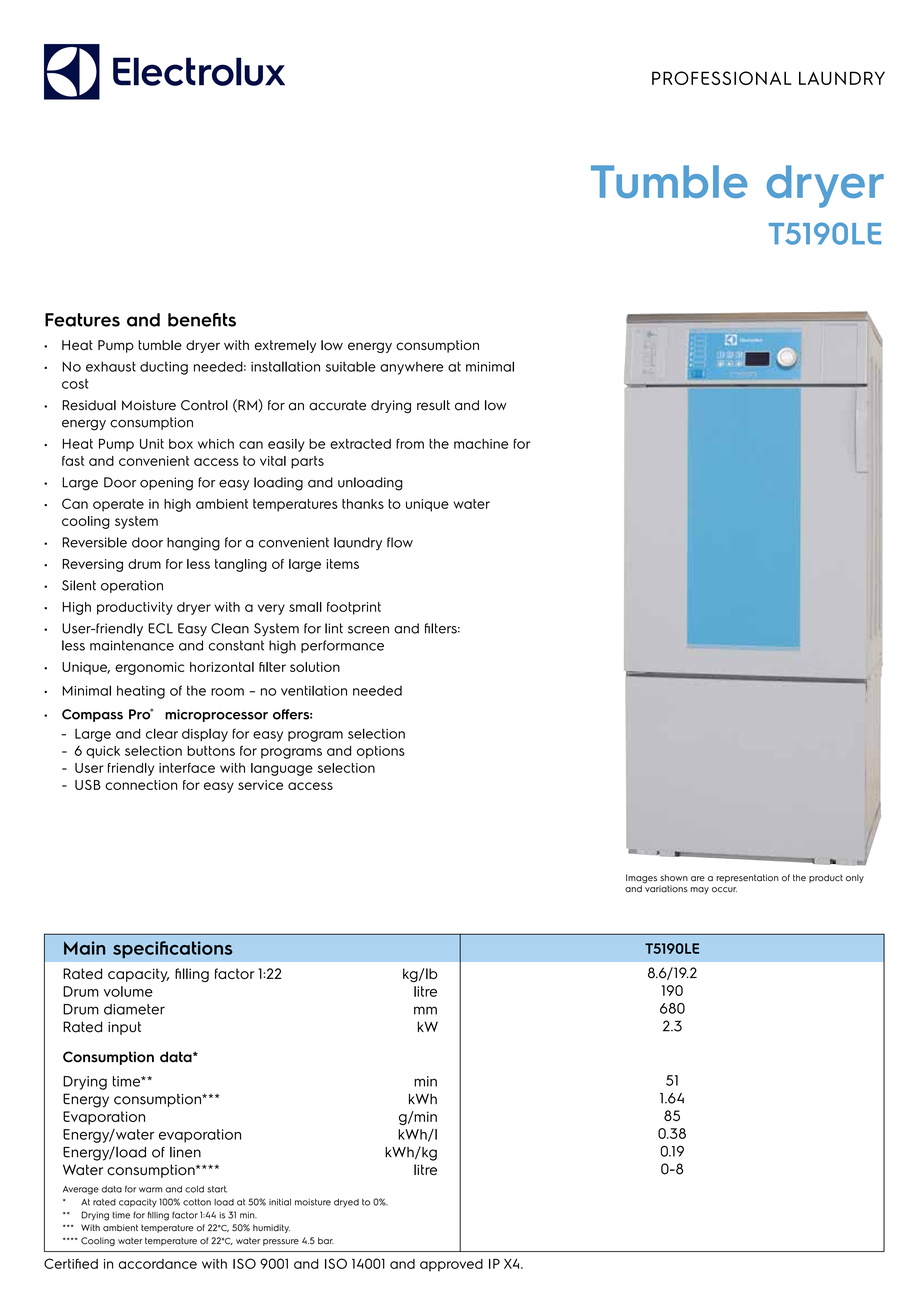 Image resolution: width=924 pixels, height=1308 pixels. Describe the element at coordinates (368, 630) in the screenshot. I see `screen` at that location.
